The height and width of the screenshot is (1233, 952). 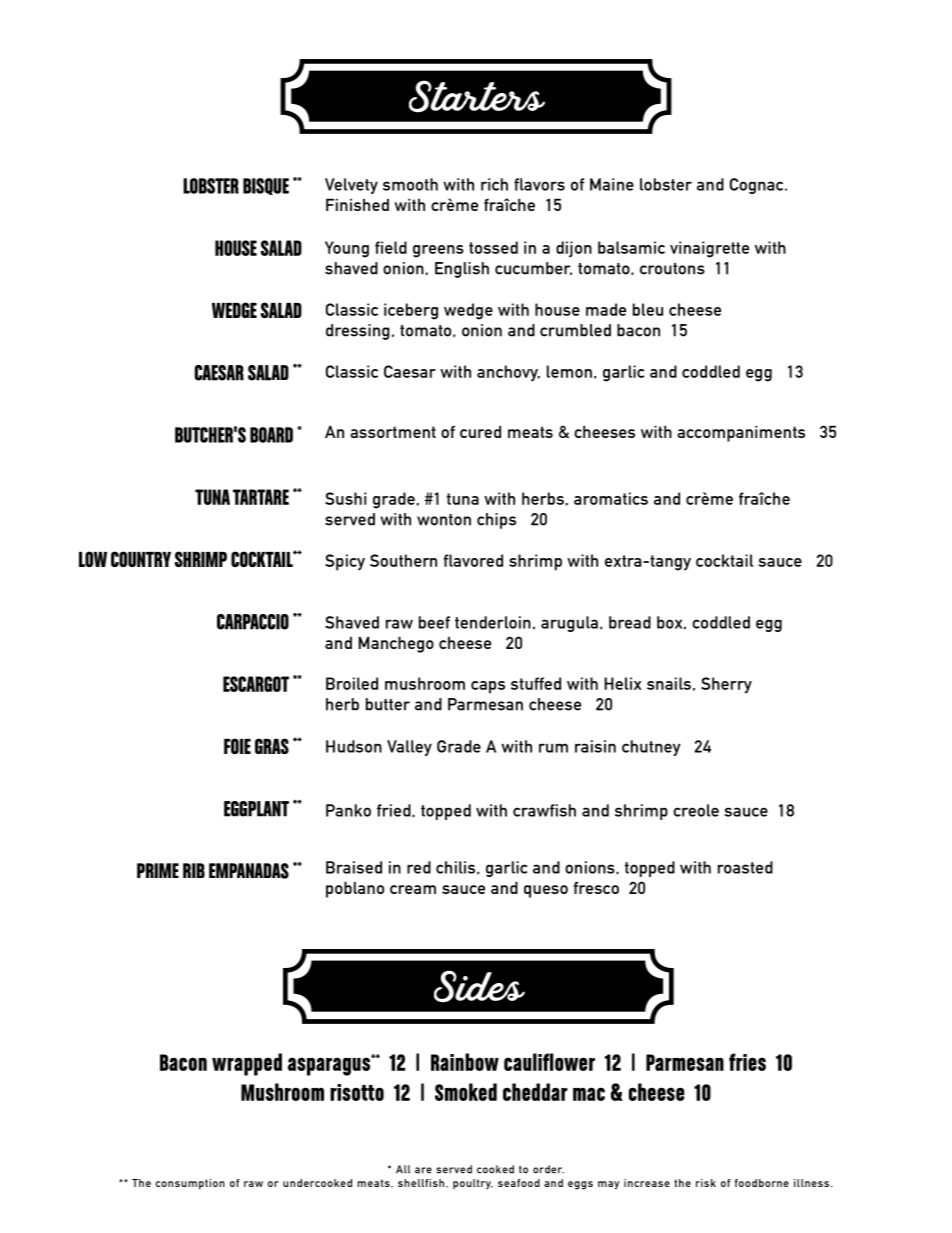 What do you see at coordinates (190, 1184) in the screenshot?
I see `consumption` at bounding box center [190, 1184].
